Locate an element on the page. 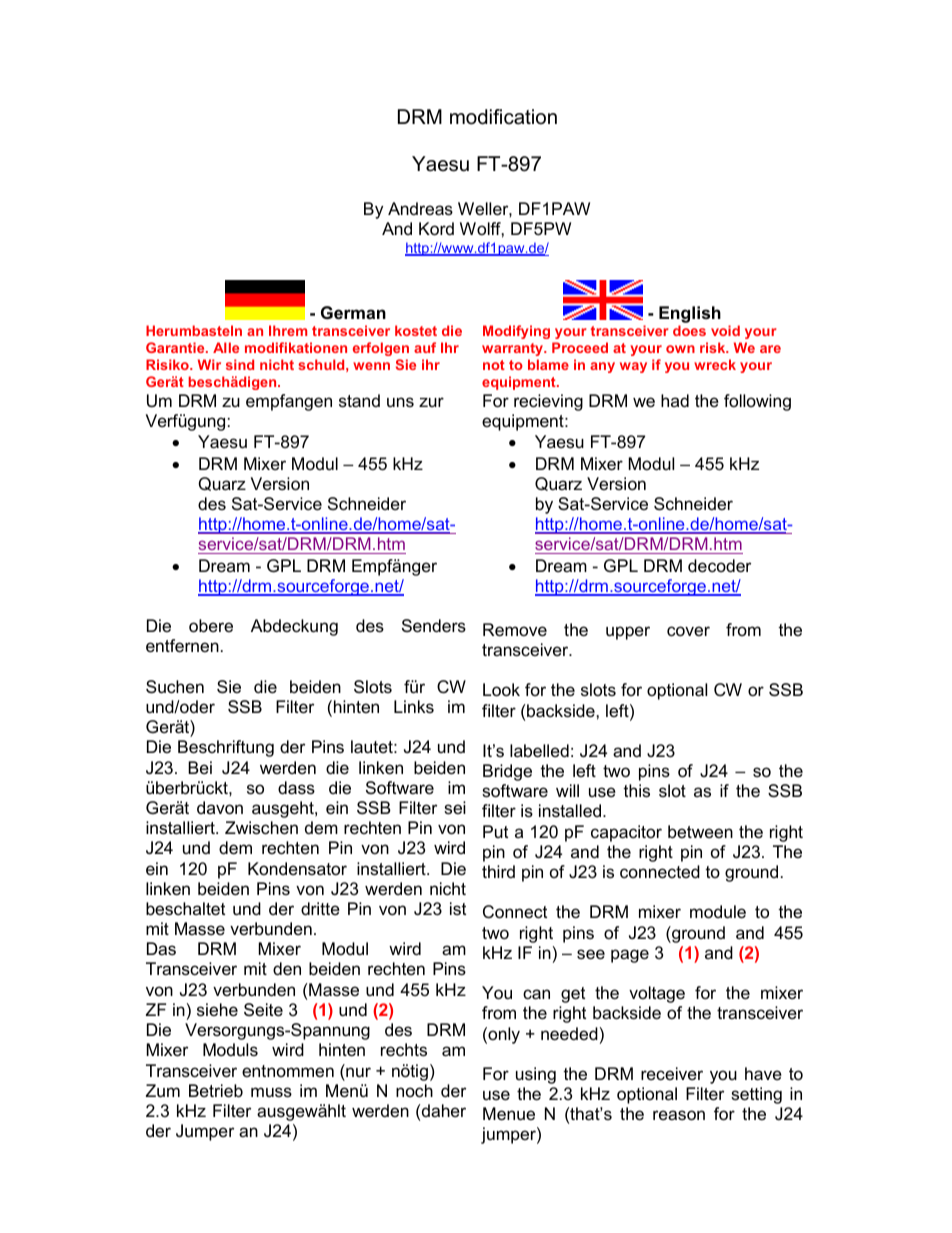  English is located at coordinates (690, 316).
